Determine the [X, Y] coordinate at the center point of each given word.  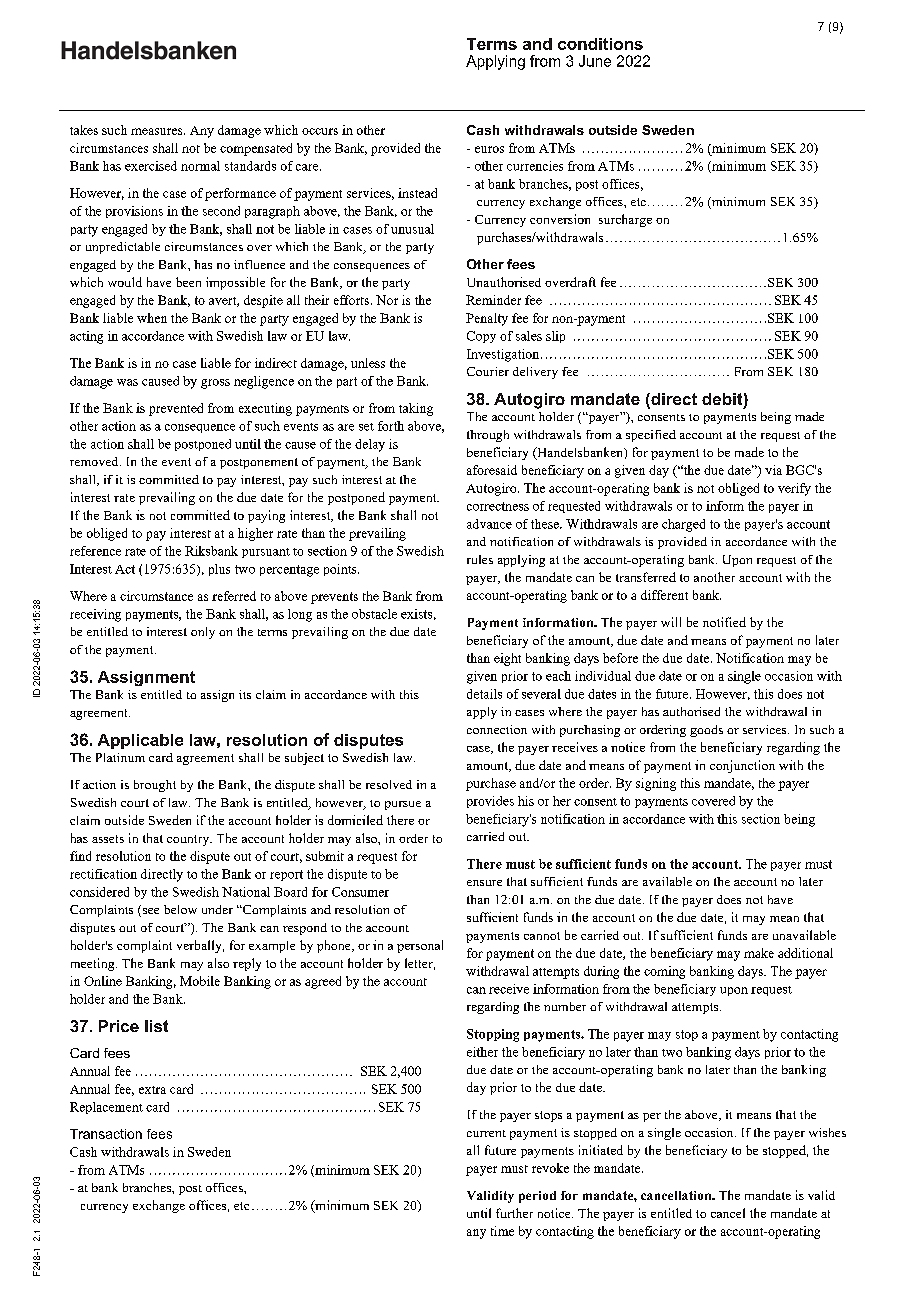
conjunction [742, 766]
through [488, 436]
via [773, 470]
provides [490, 802]
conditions [600, 44]
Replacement [106, 1108]
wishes [827, 1132]
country [189, 840]
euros [489, 149]
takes [84, 130]
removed [95, 461]
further [514, 1213]
